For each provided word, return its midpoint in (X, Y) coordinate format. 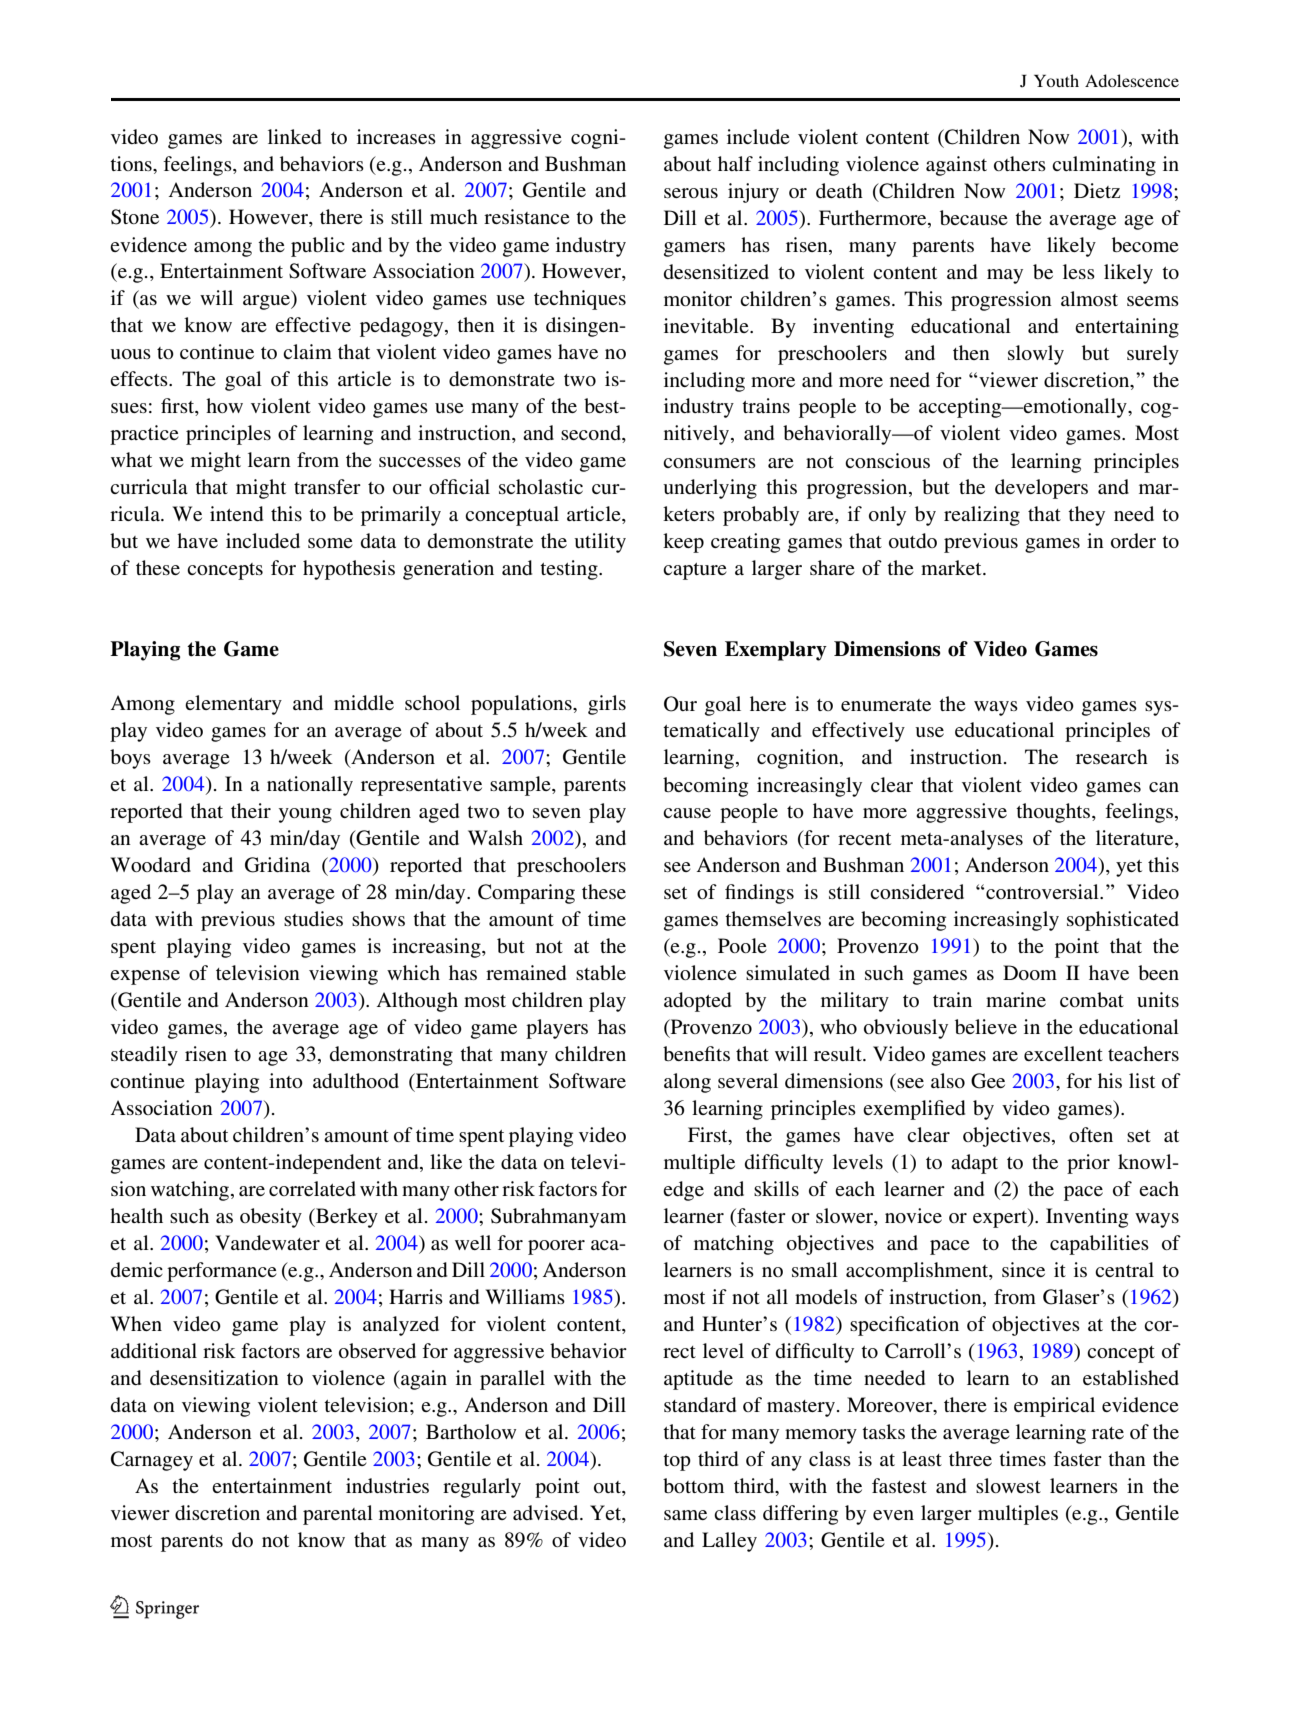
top (677, 1462)
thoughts (1054, 813)
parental (338, 1515)
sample (521, 786)
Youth (1056, 80)
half (735, 163)
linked (294, 136)
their (251, 810)
